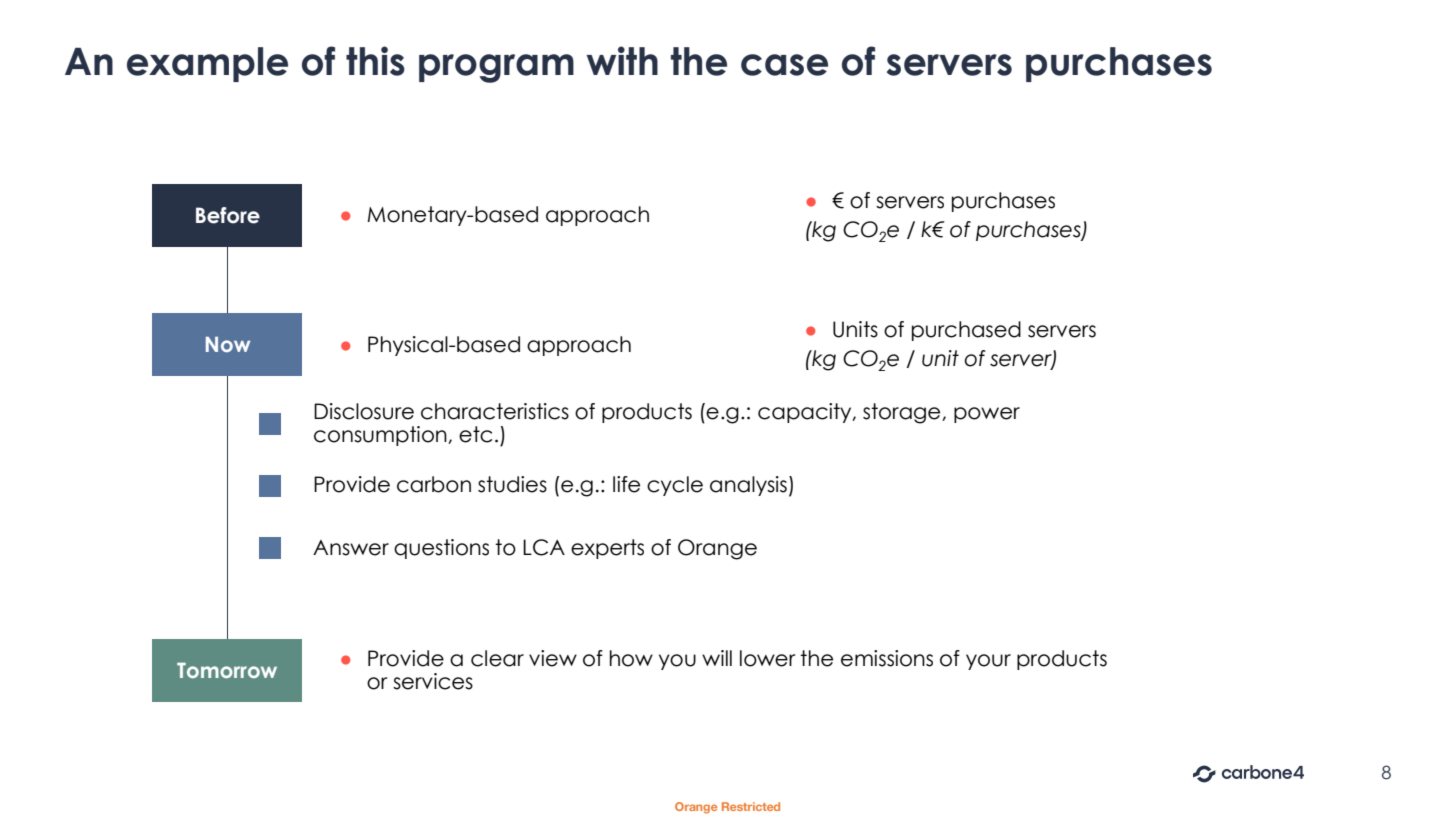 This screenshot has height=819, width=1456. I want to click on Disclosure, so click(364, 411).
